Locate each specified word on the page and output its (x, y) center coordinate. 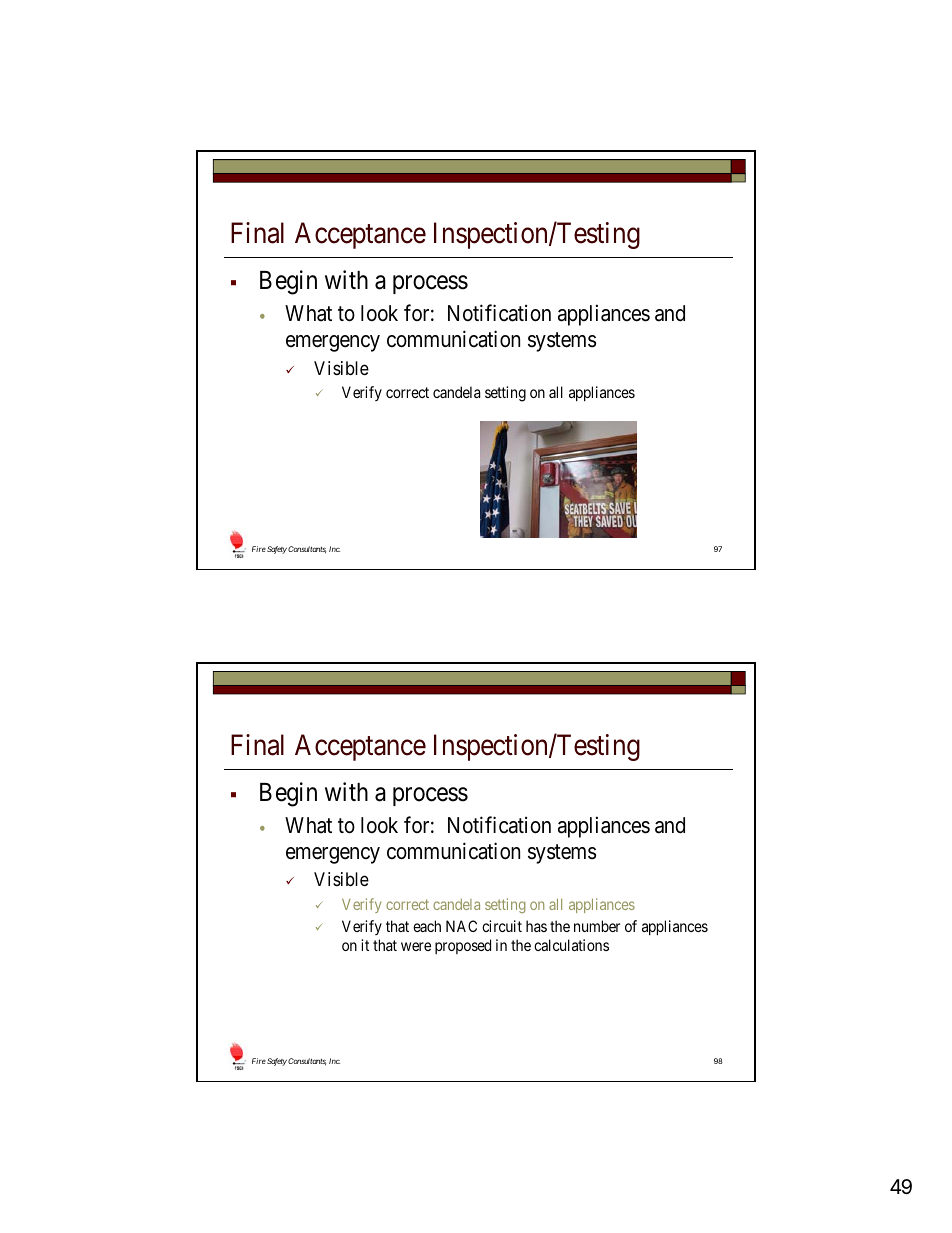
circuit (502, 926)
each (427, 926)
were (416, 946)
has (536, 926)
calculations (571, 945)
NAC (461, 926)
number (597, 926)
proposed (463, 946)
